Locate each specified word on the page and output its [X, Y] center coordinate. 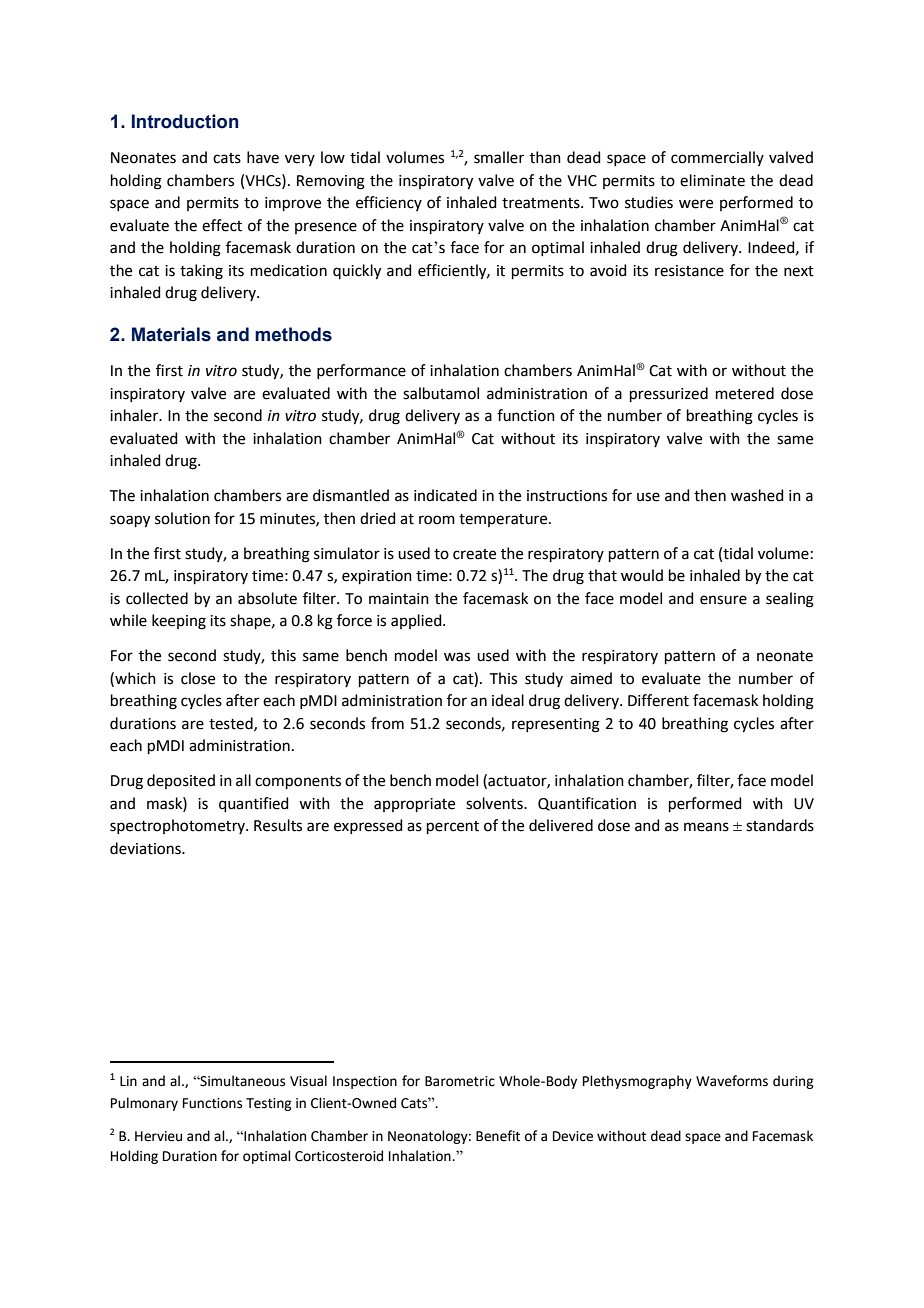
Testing [268, 1104]
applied [417, 621]
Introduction [185, 121]
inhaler [135, 415]
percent [453, 827]
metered [745, 393]
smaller [499, 157]
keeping [179, 622]
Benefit [498, 1136]
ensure [723, 600]
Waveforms [732, 1081]
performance [361, 371]
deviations [146, 848]
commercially [717, 158]
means [706, 827]
